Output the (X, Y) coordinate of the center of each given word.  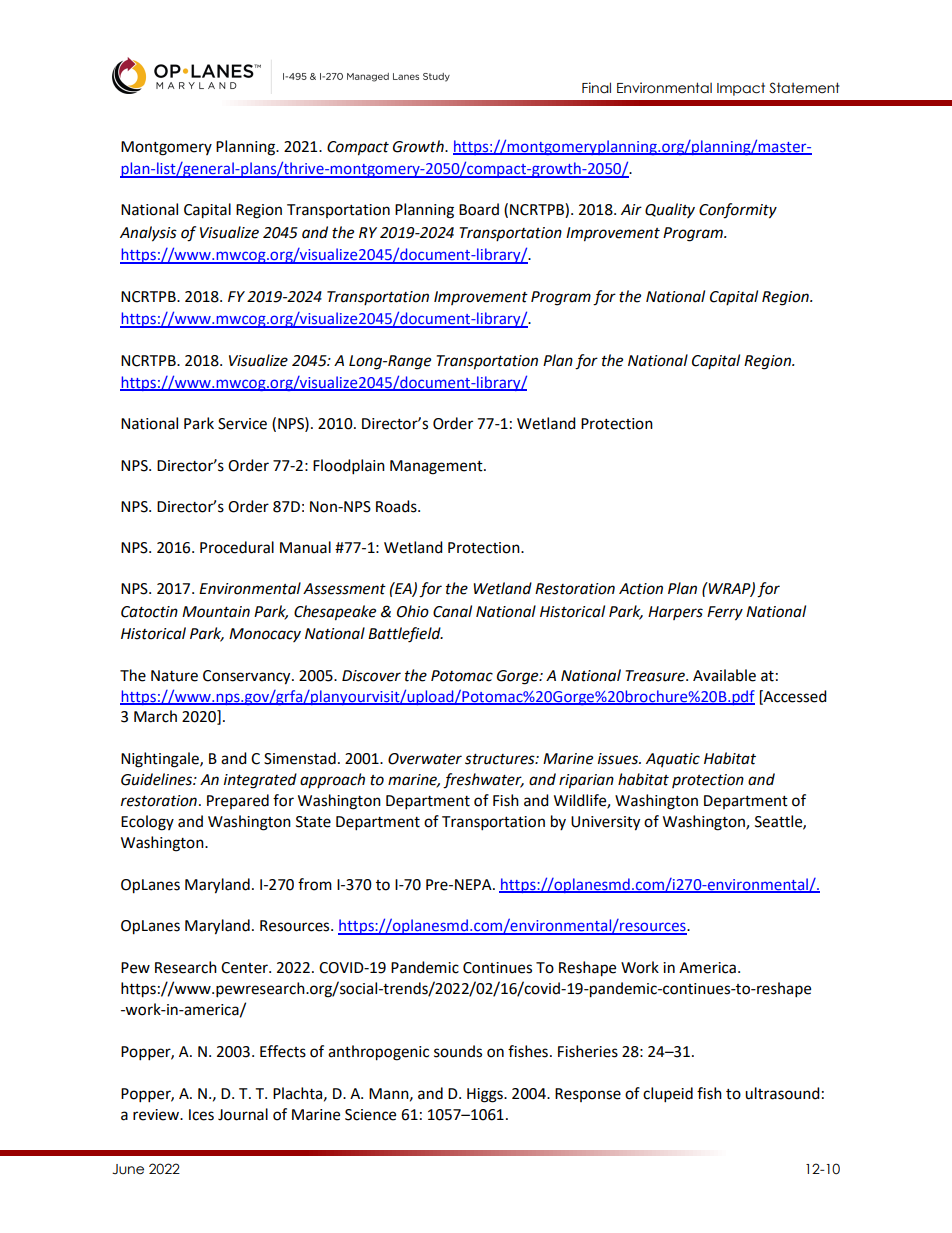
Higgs (486, 1095)
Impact (741, 89)
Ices (201, 1115)
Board (479, 209)
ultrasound (782, 1093)
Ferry (725, 613)
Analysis (148, 234)
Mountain (216, 612)
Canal (452, 611)
